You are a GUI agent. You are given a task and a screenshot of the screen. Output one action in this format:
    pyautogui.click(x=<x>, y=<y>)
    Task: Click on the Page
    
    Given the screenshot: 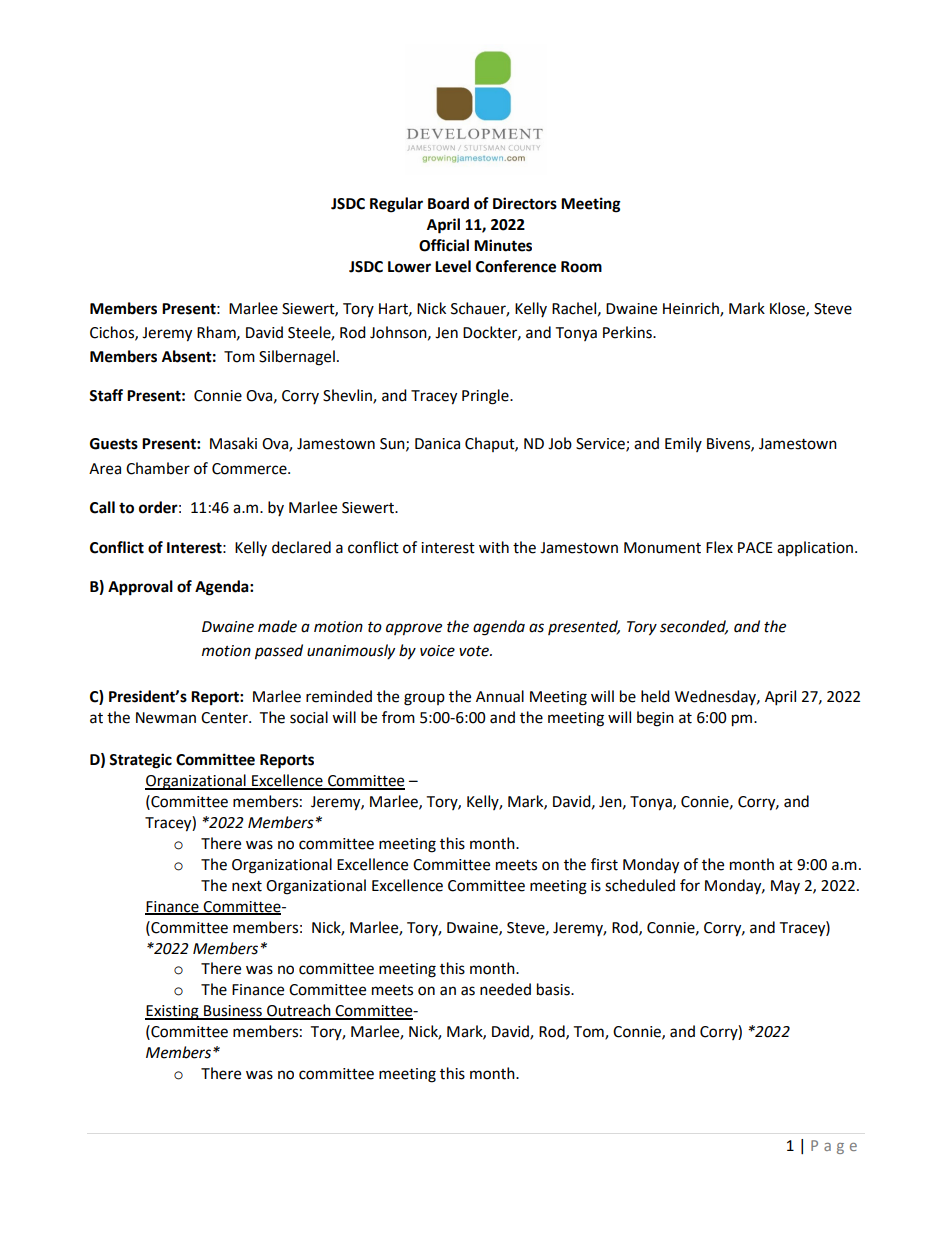 What is the action you would take?
    pyautogui.click(x=834, y=1147)
